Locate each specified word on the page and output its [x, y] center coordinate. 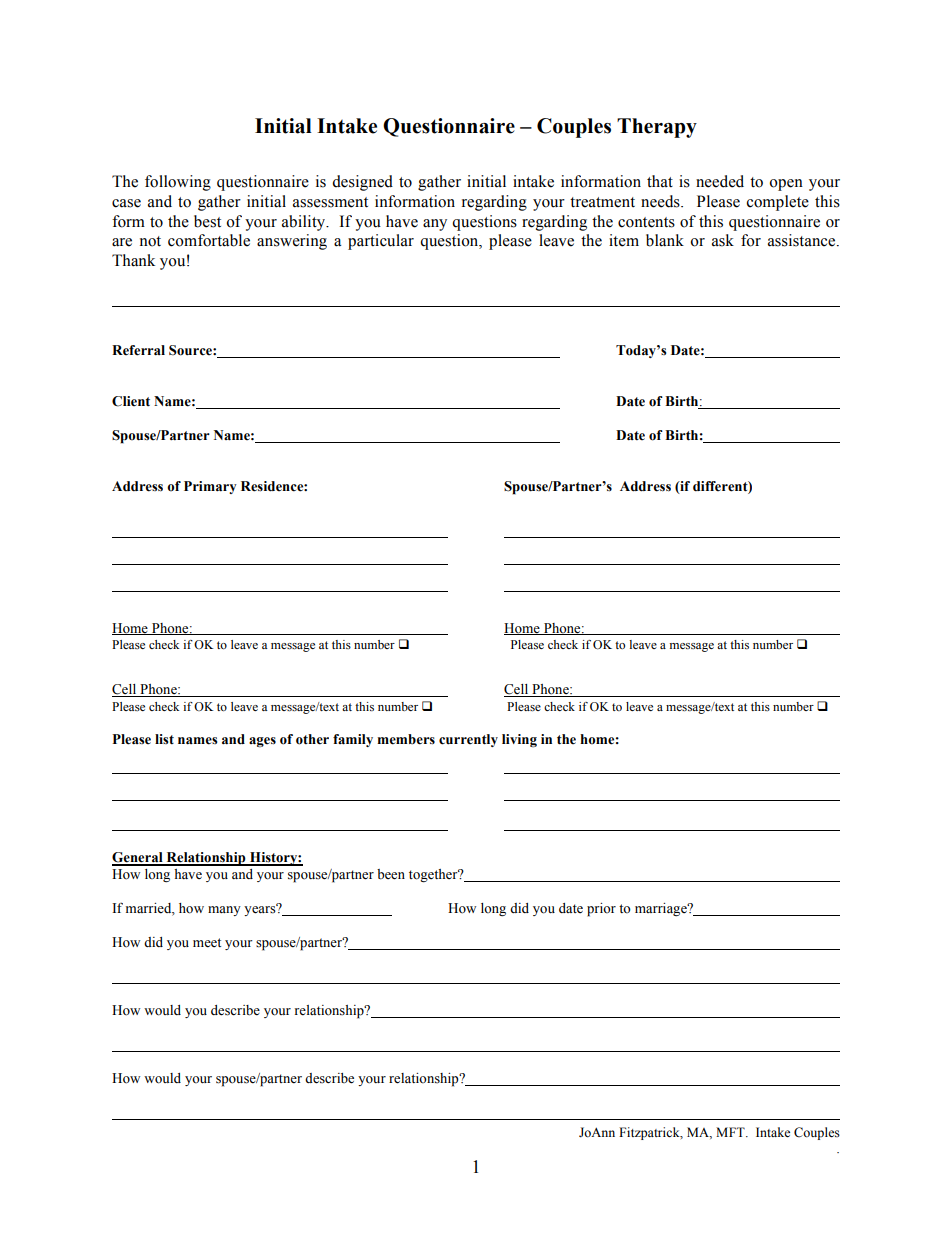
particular [381, 242]
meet [207, 943]
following [178, 183]
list [164, 739]
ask [723, 240]
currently [468, 740]
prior [601, 910]
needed [720, 181]
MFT [731, 1132]
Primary [210, 487]
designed [362, 183]
